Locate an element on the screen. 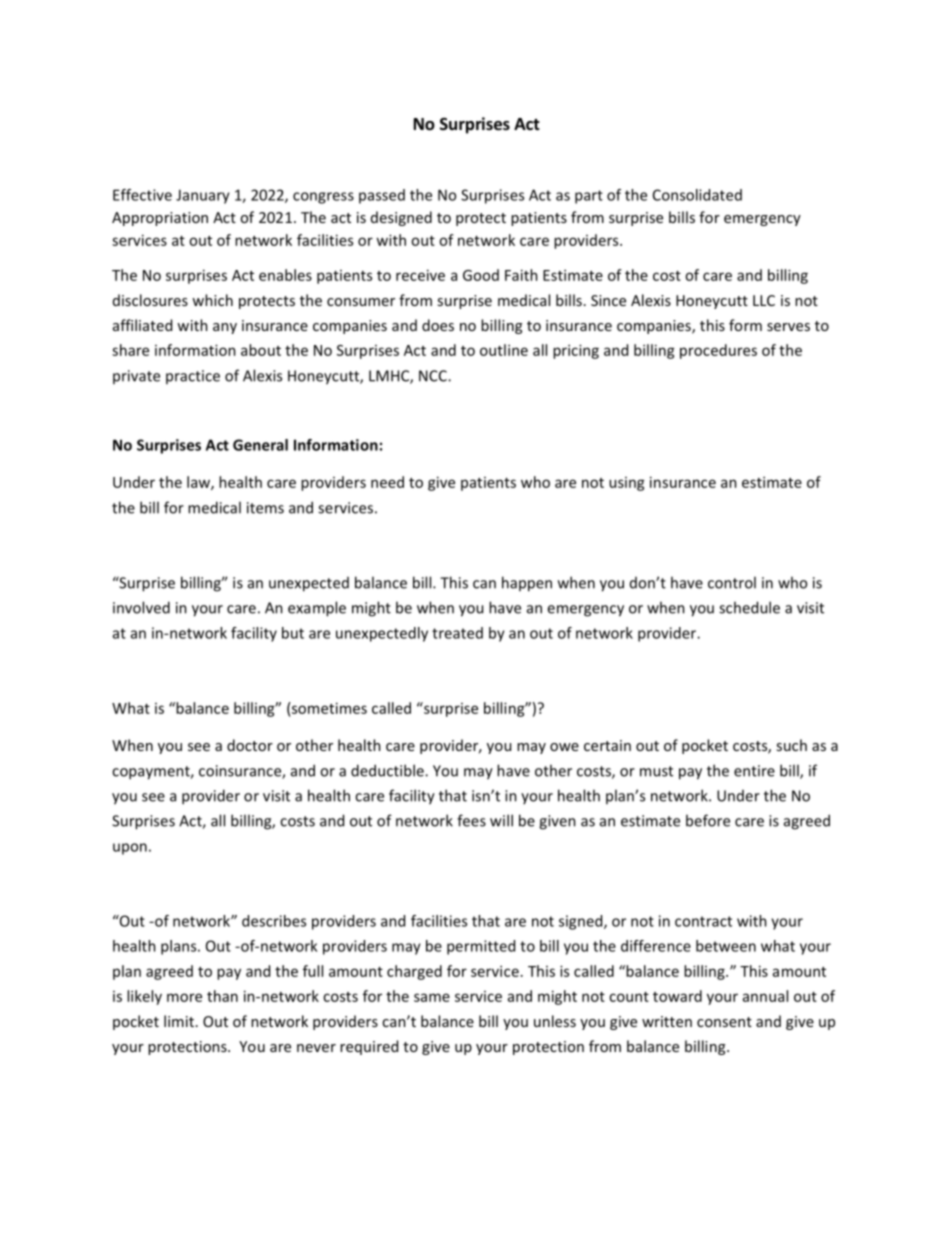  consent is located at coordinates (724, 1022).
